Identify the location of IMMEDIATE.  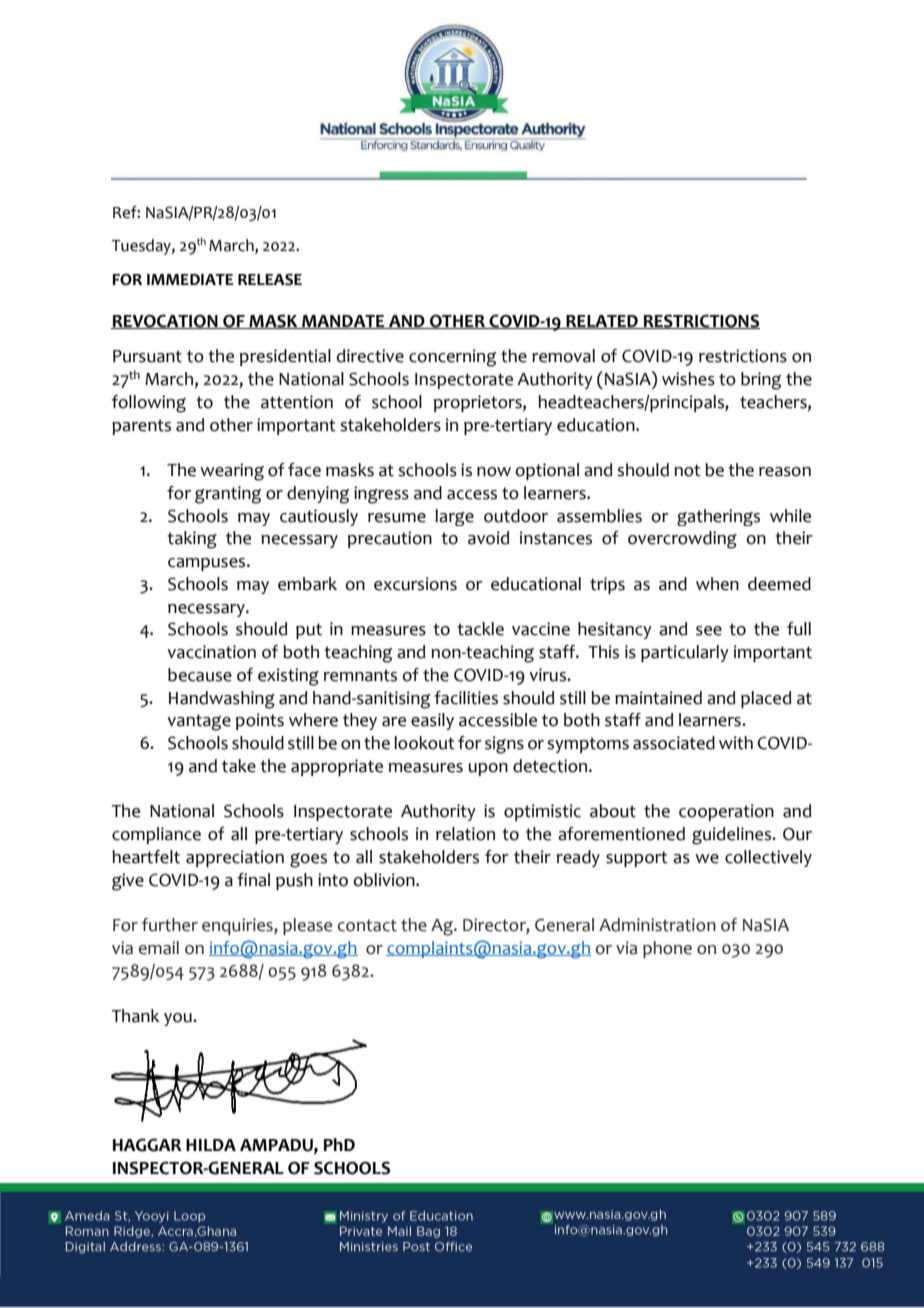
(190, 279).
